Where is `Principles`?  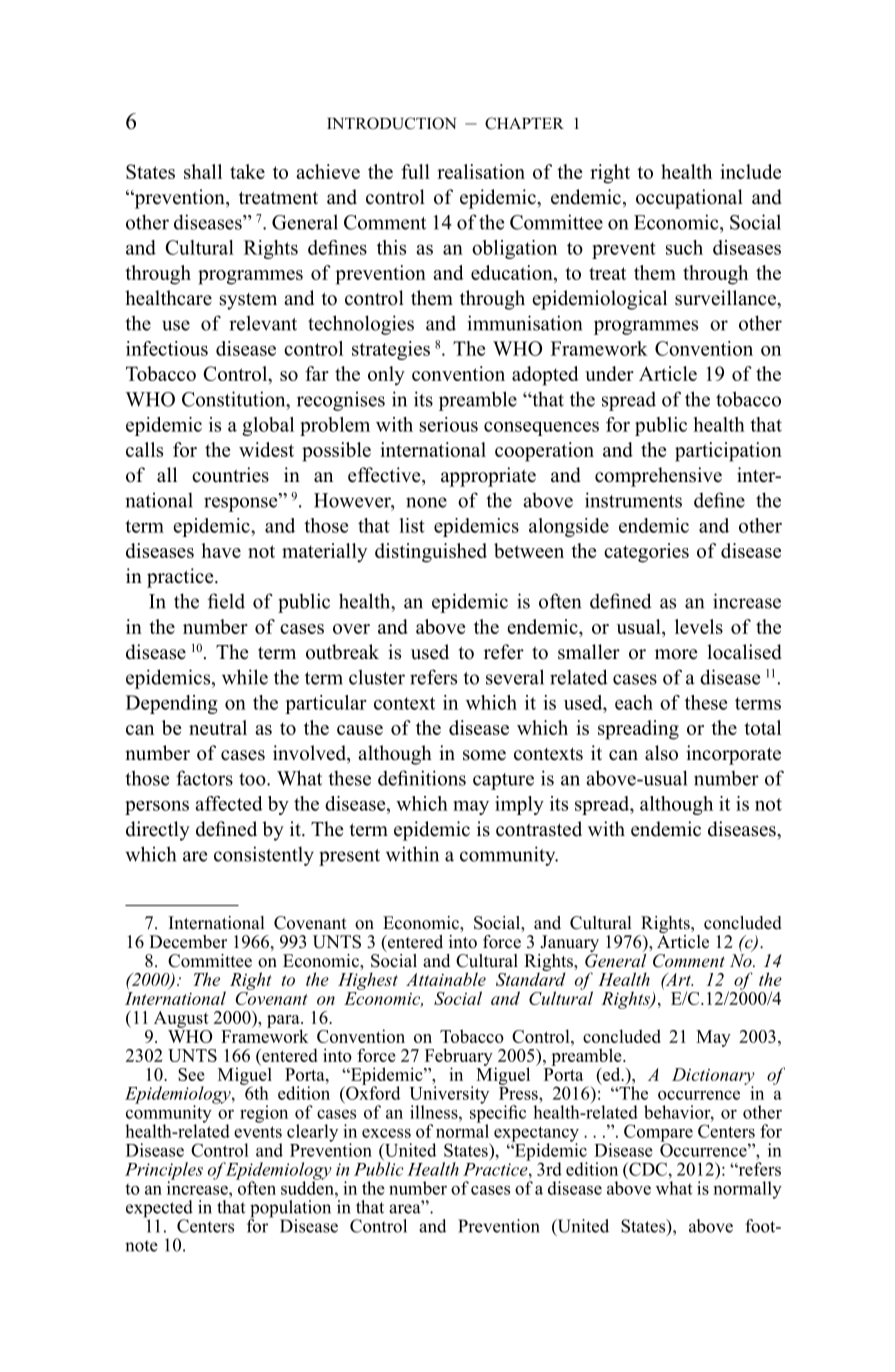
Principles is located at coordinates (164, 1172).
